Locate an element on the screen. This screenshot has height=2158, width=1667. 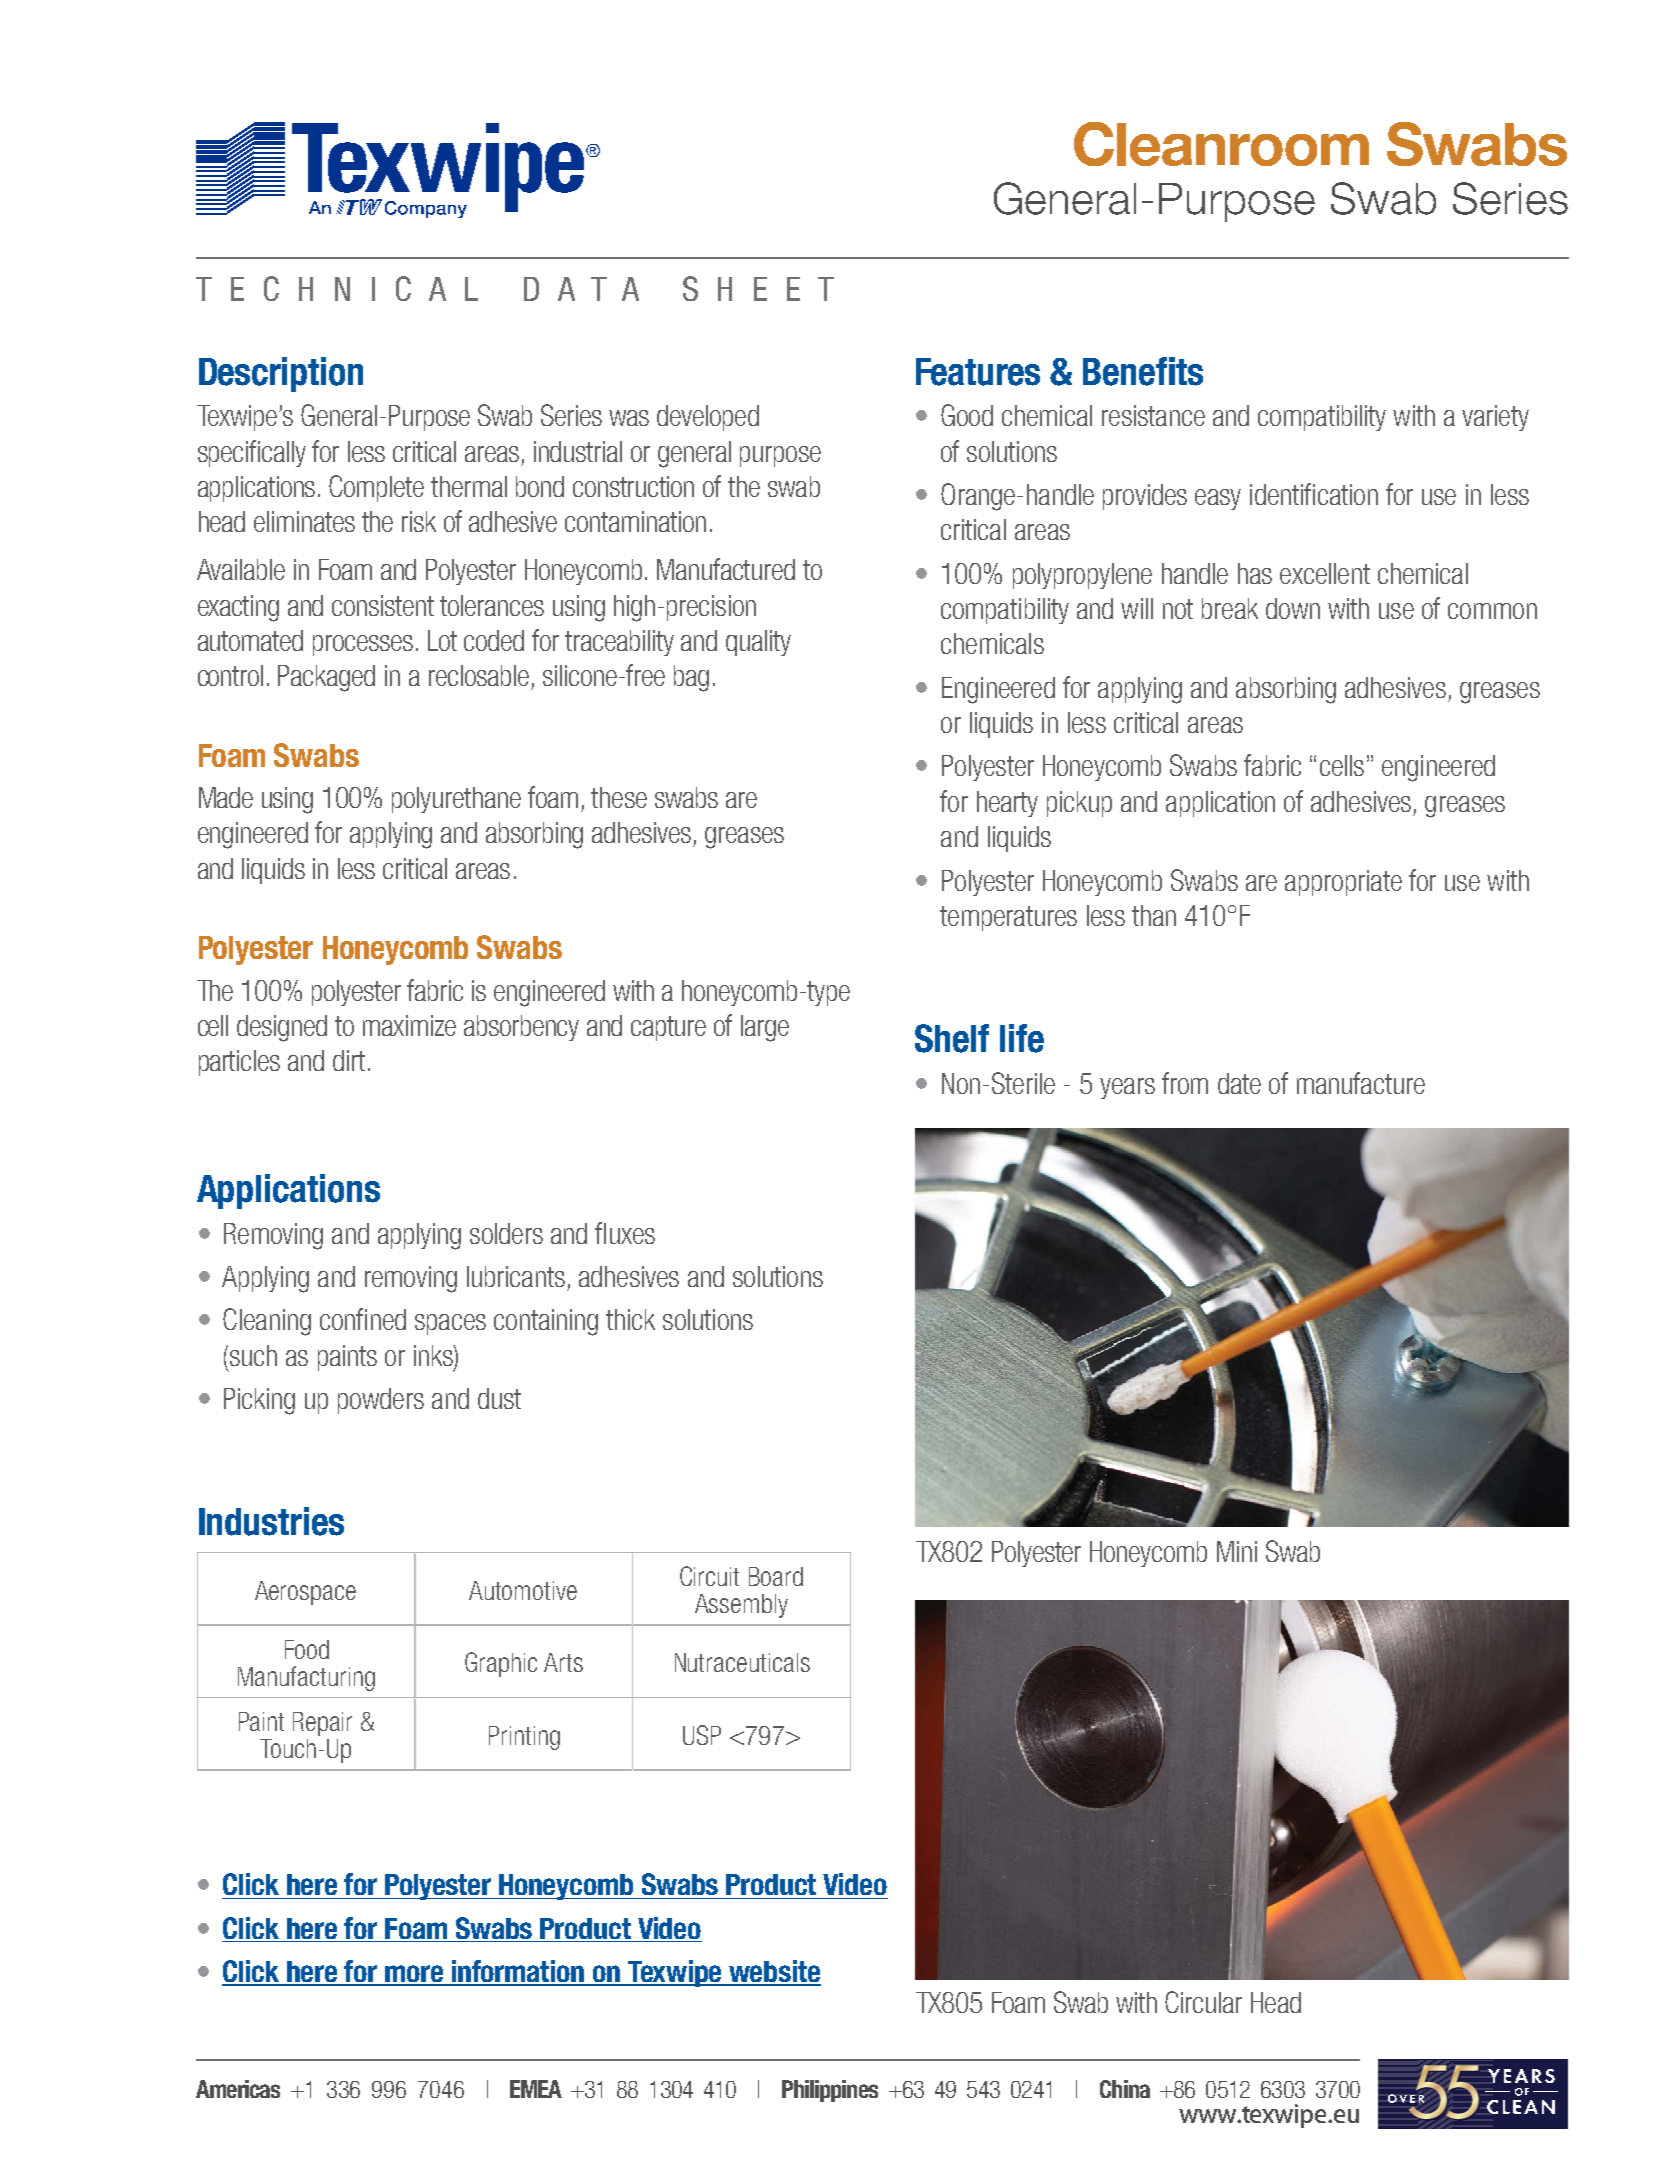
Circular is located at coordinates (1203, 2002).
